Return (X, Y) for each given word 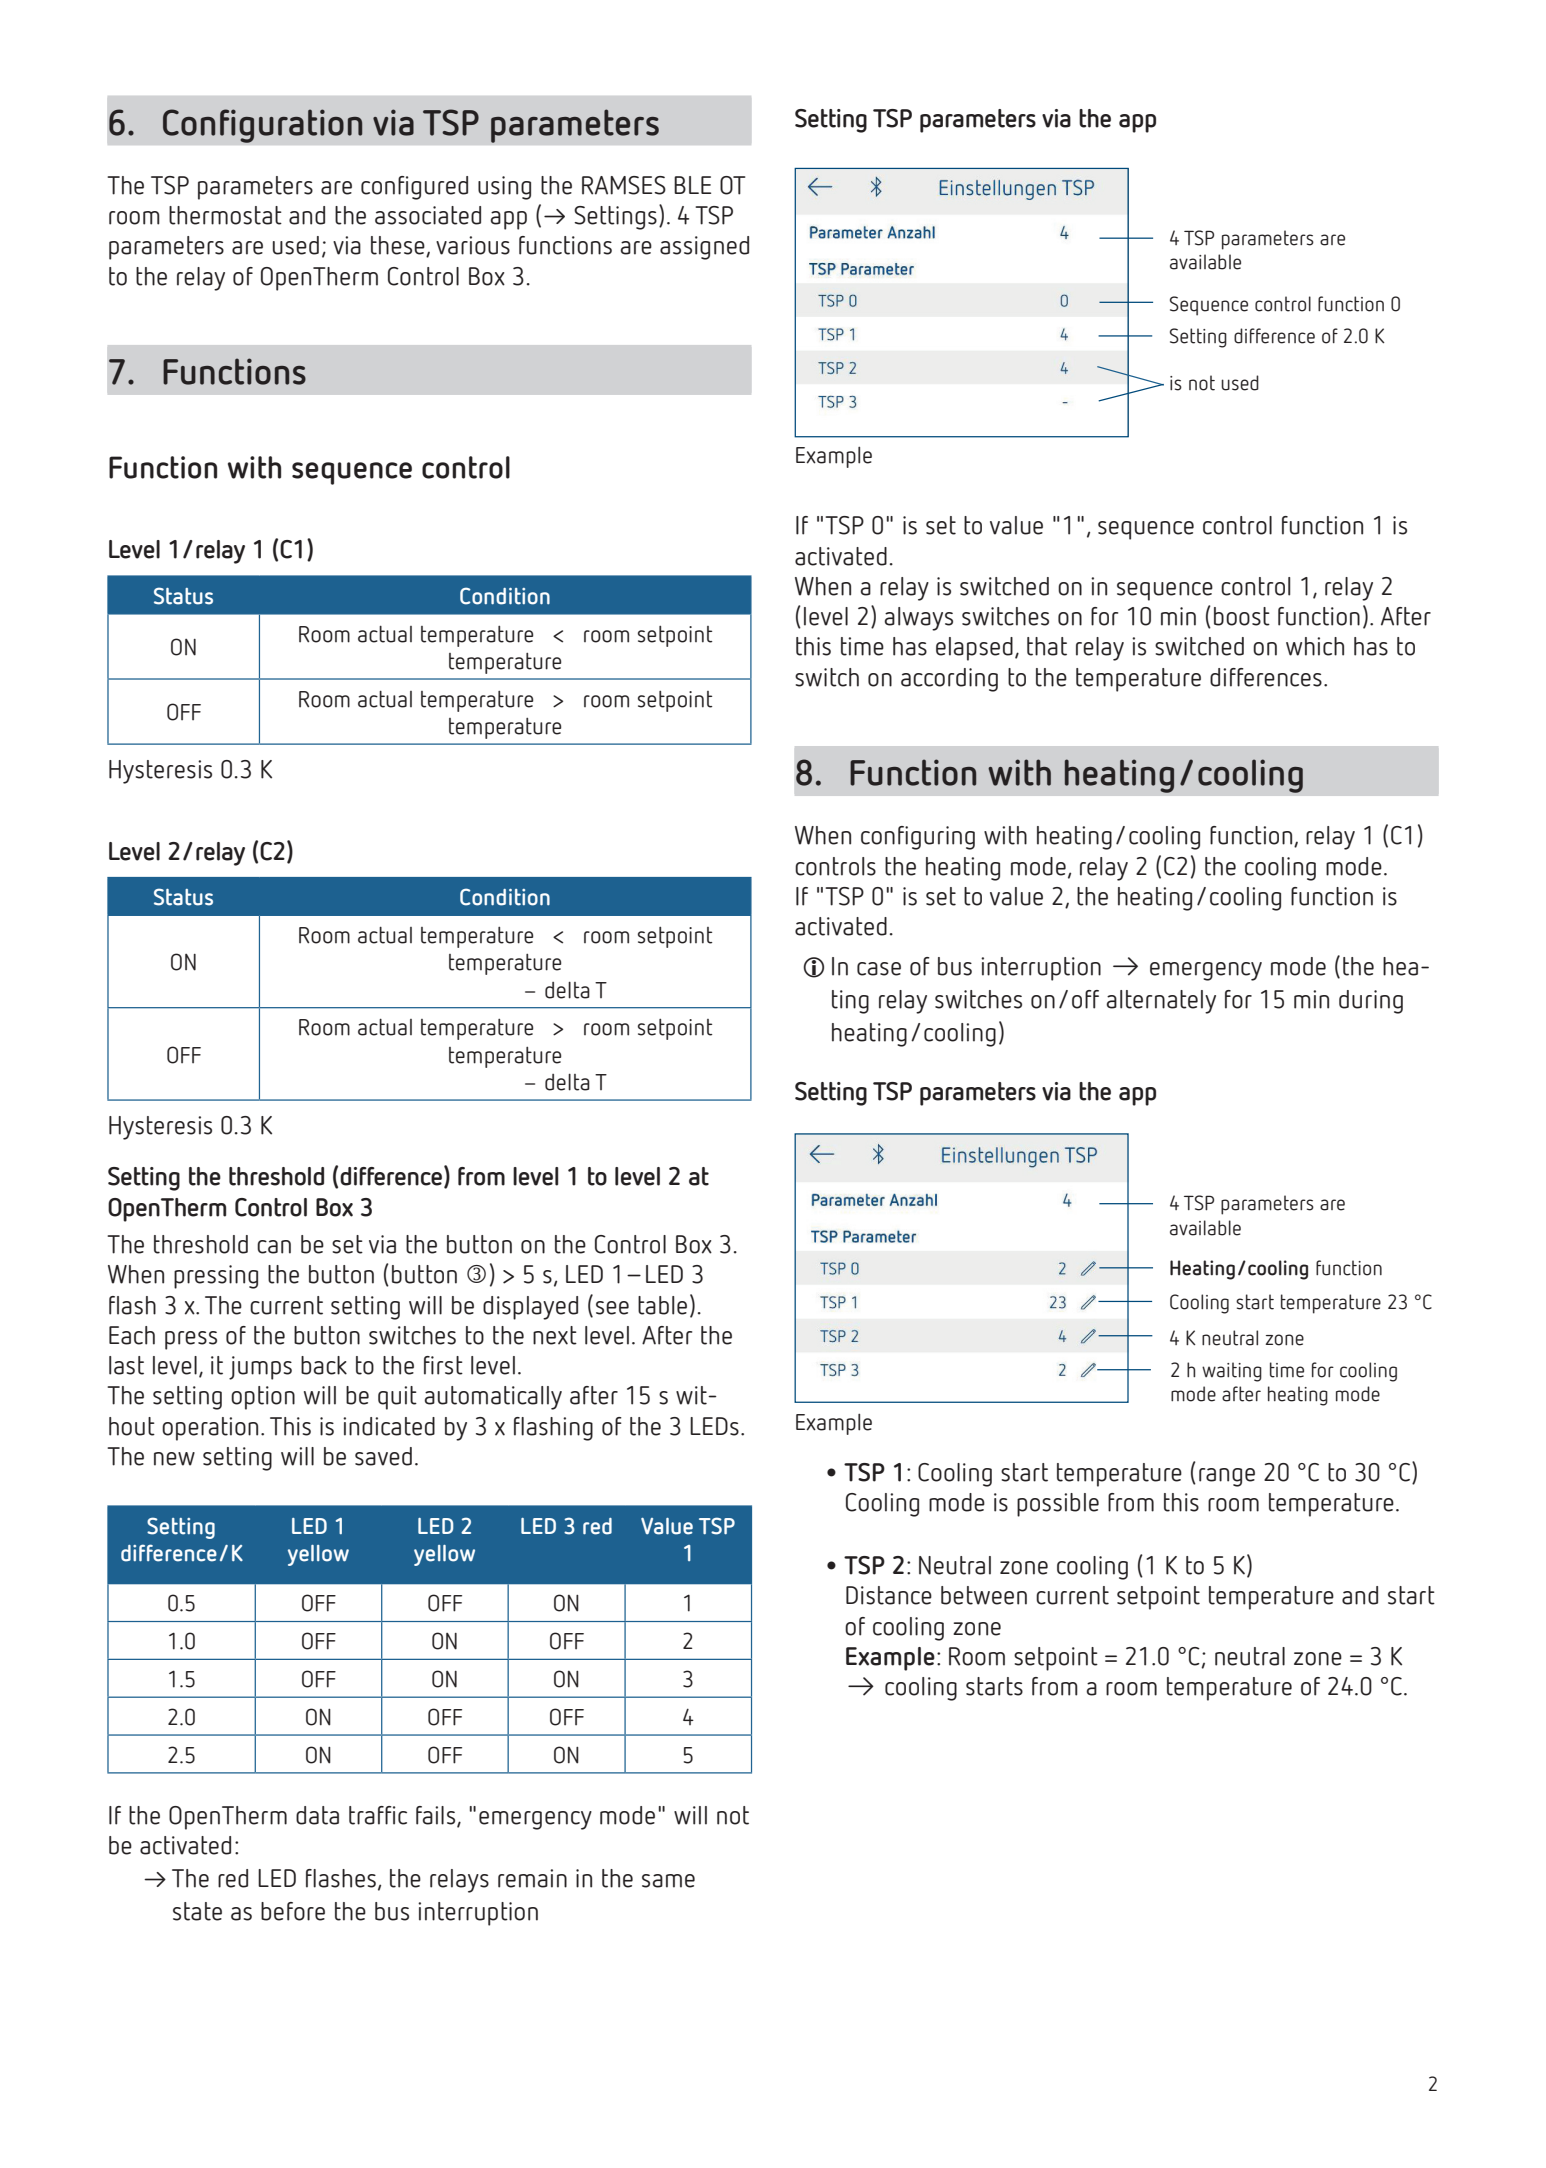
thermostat (225, 215)
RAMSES (624, 185)
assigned (704, 248)
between (984, 1595)
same (668, 1881)
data (317, 1815)
